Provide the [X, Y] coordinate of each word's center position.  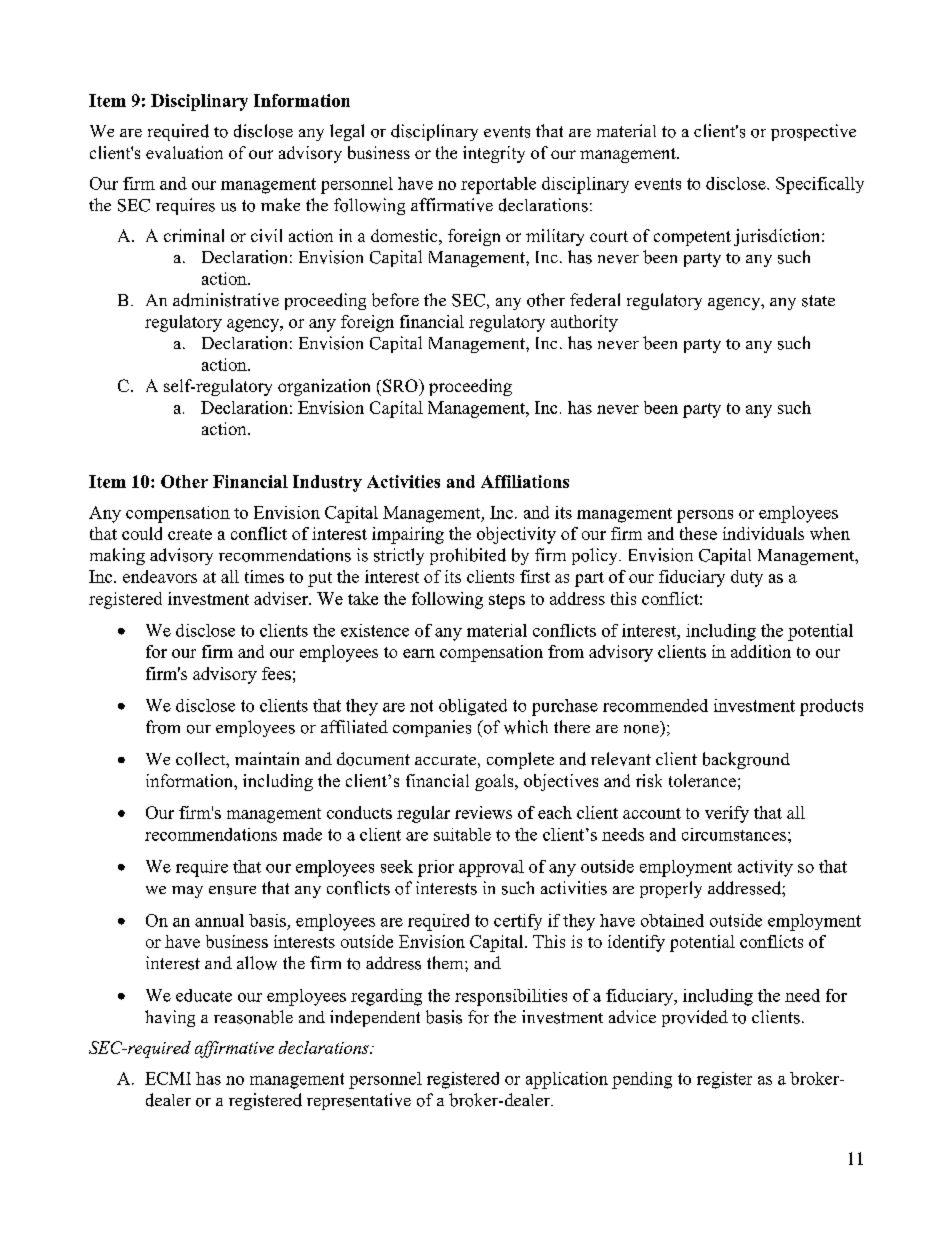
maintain [267, 758]
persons [705, 516]
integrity [494, 154]
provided [695, 1018]
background [746, 760]
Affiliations [525, 481]
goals [495, 782]
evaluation [184, 152]
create [190, 534]
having [170, 1018]
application [567, 1080]
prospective [813, 132]
